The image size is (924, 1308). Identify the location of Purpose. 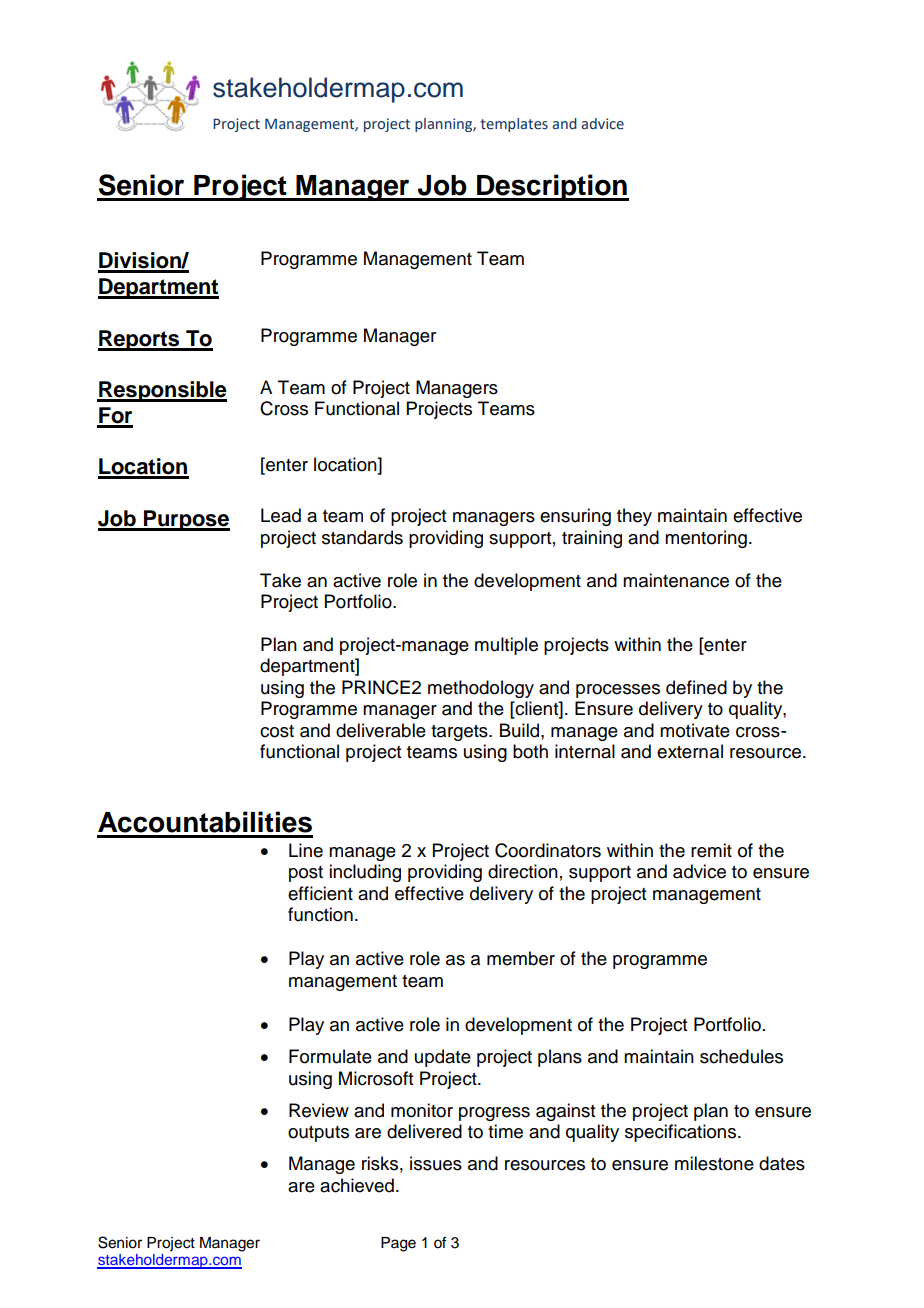
(186, 520).
